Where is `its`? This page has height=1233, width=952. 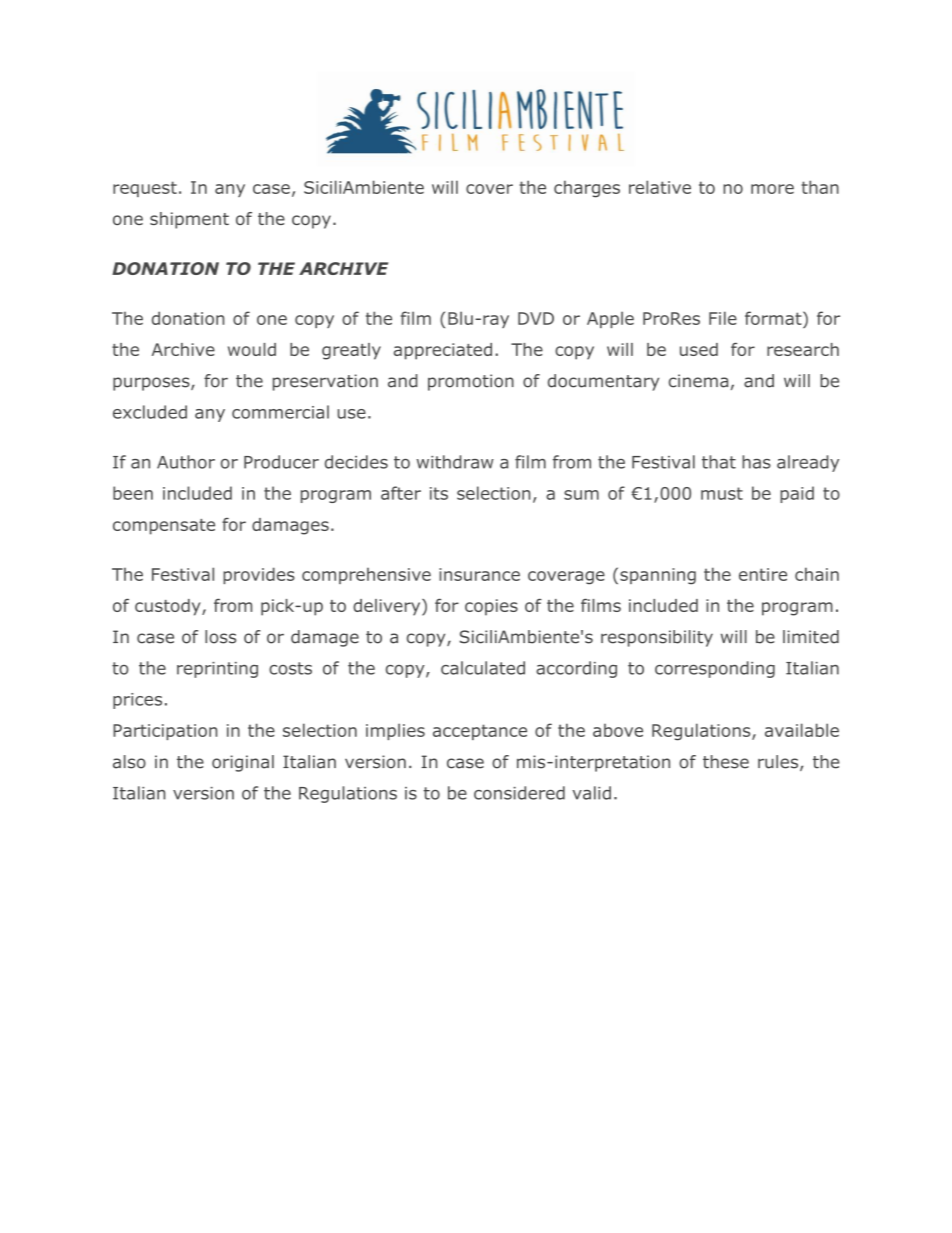 its is located at coordinates (439, 493).
